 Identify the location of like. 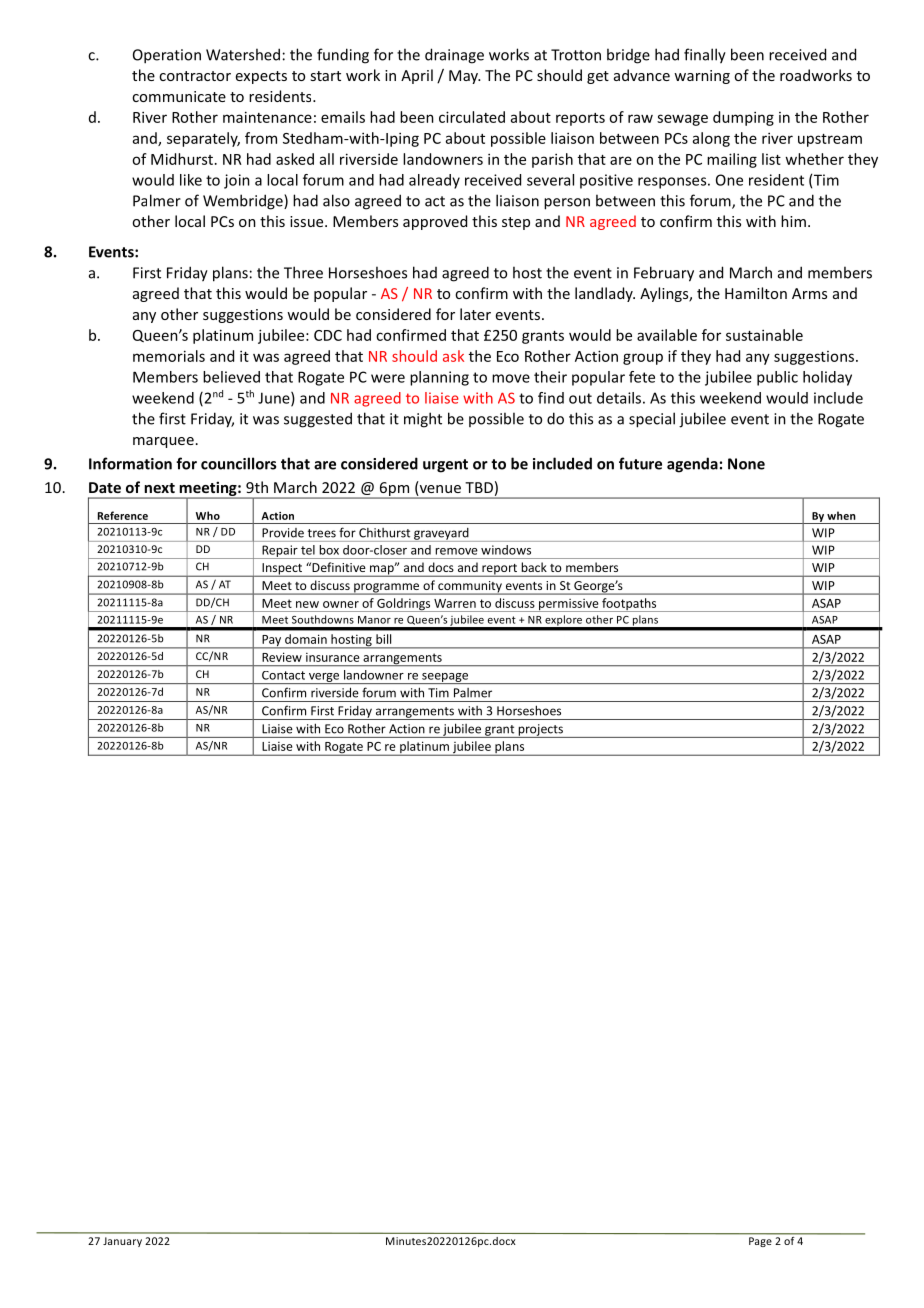
(191, 180).
